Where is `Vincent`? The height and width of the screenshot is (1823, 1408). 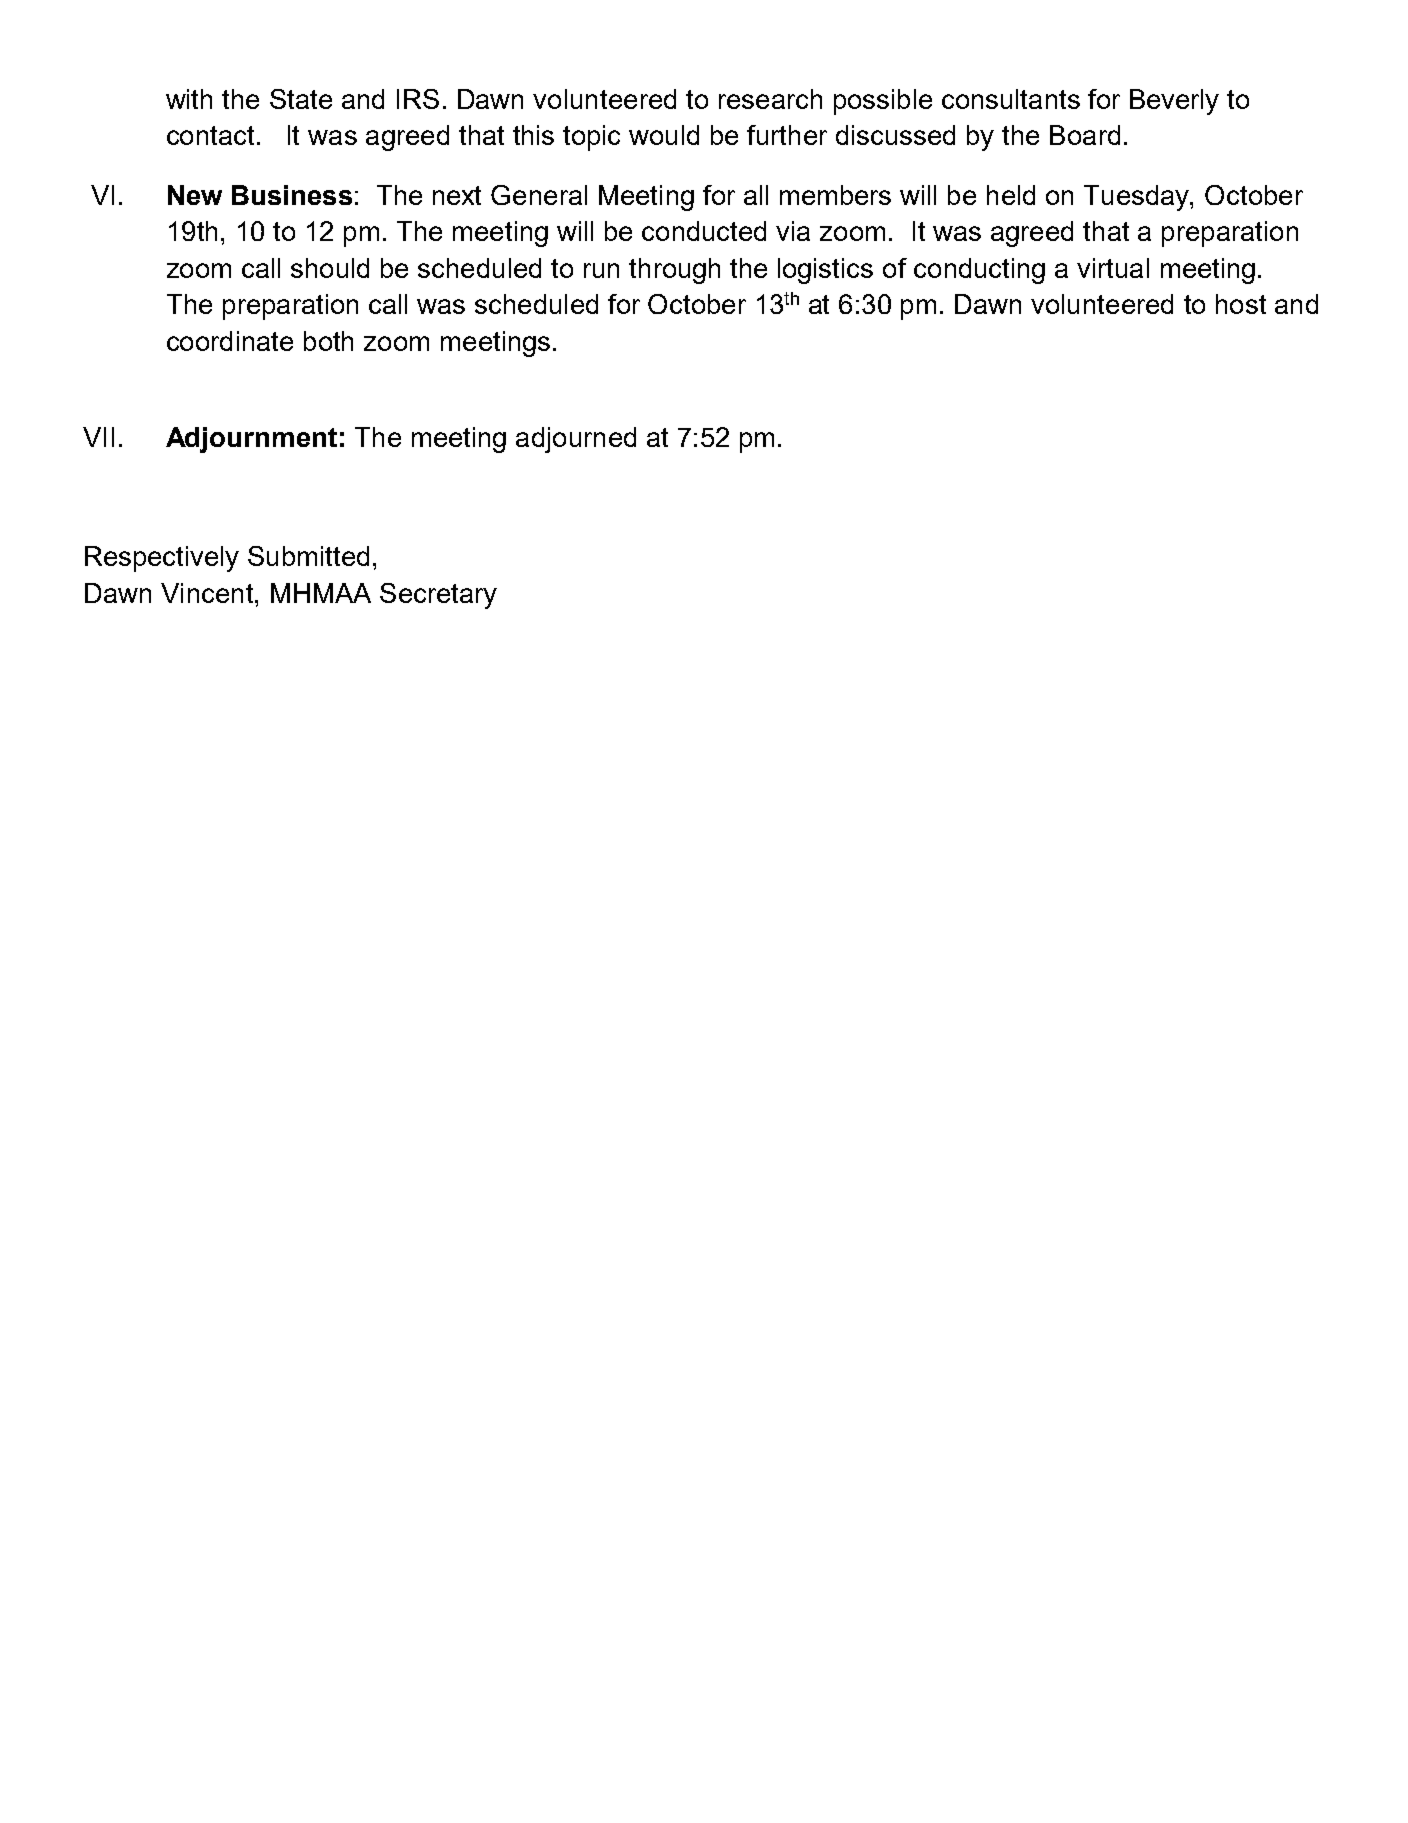
Vincent is located at coordinates (208, 593).
